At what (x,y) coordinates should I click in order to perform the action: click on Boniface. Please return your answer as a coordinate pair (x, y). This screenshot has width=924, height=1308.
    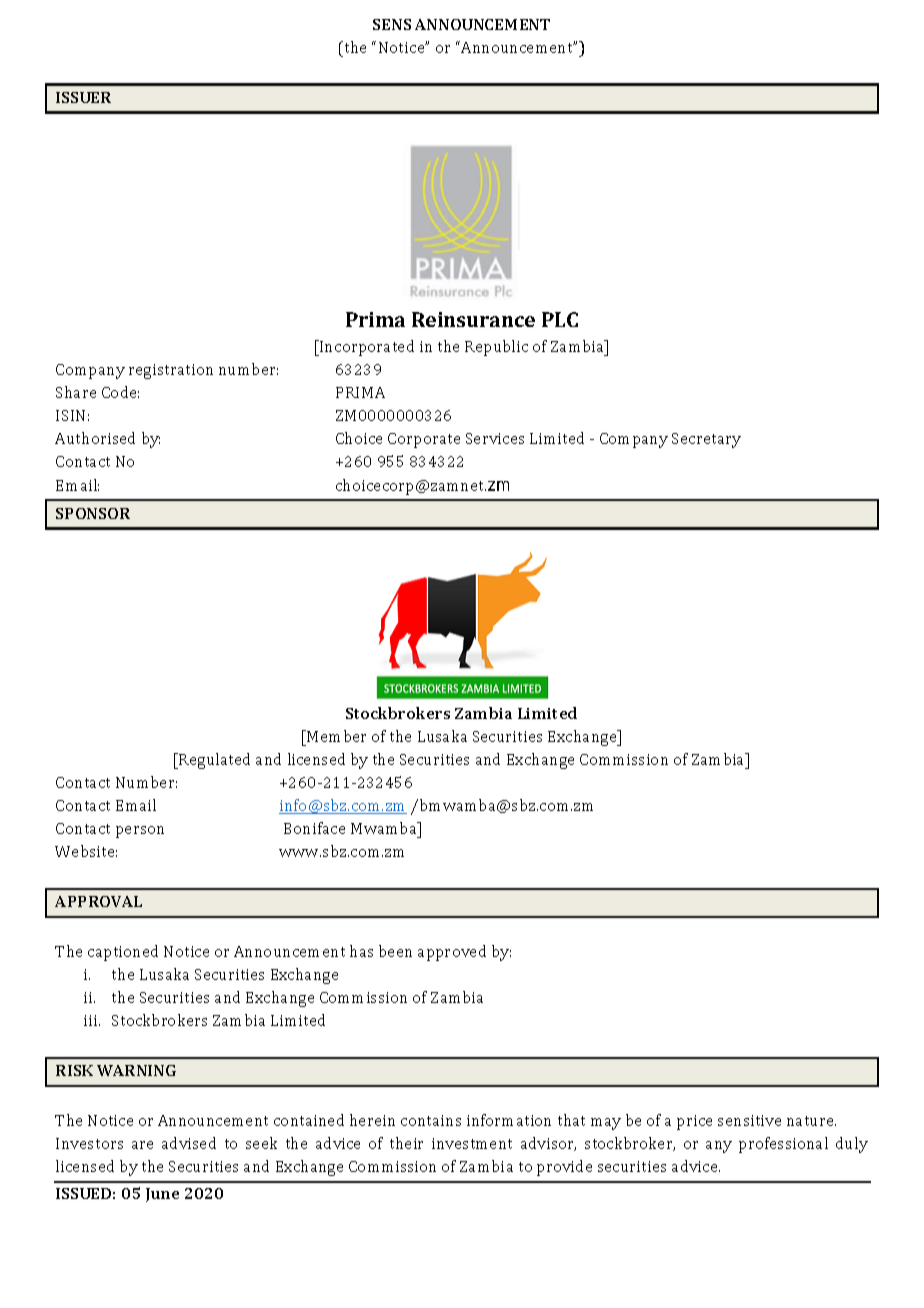
    Looking at the image, I should click on (314, 828).
